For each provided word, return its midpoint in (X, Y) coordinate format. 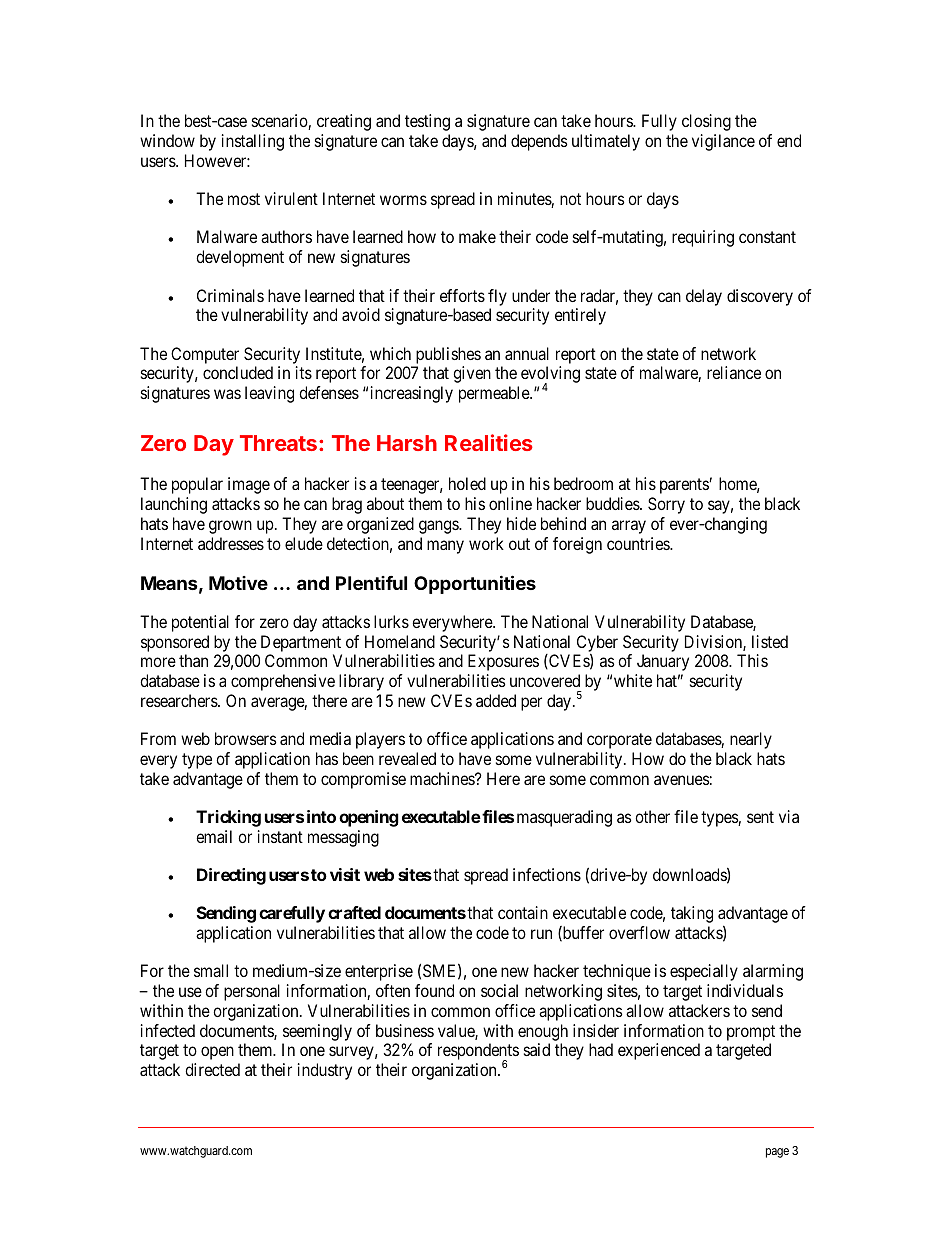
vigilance (723, 142)
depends (539, 142)
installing (253, 142)
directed (212, 1069)
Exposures (503, 662)
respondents (478, 1053)
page (777, 1153)
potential (200, 623)
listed (770, 641)
